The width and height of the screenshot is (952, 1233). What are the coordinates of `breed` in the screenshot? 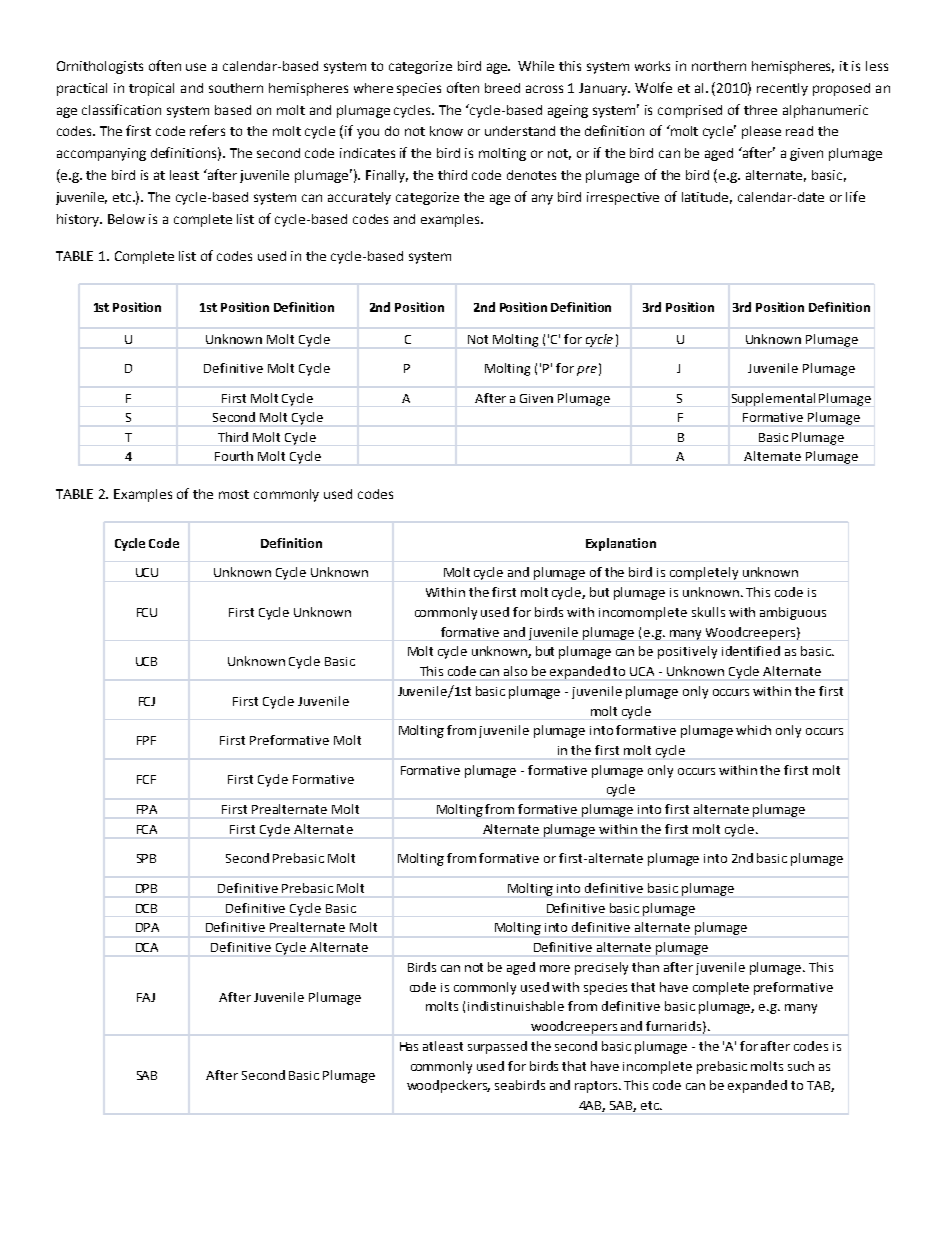 It's located at (502, 88).
